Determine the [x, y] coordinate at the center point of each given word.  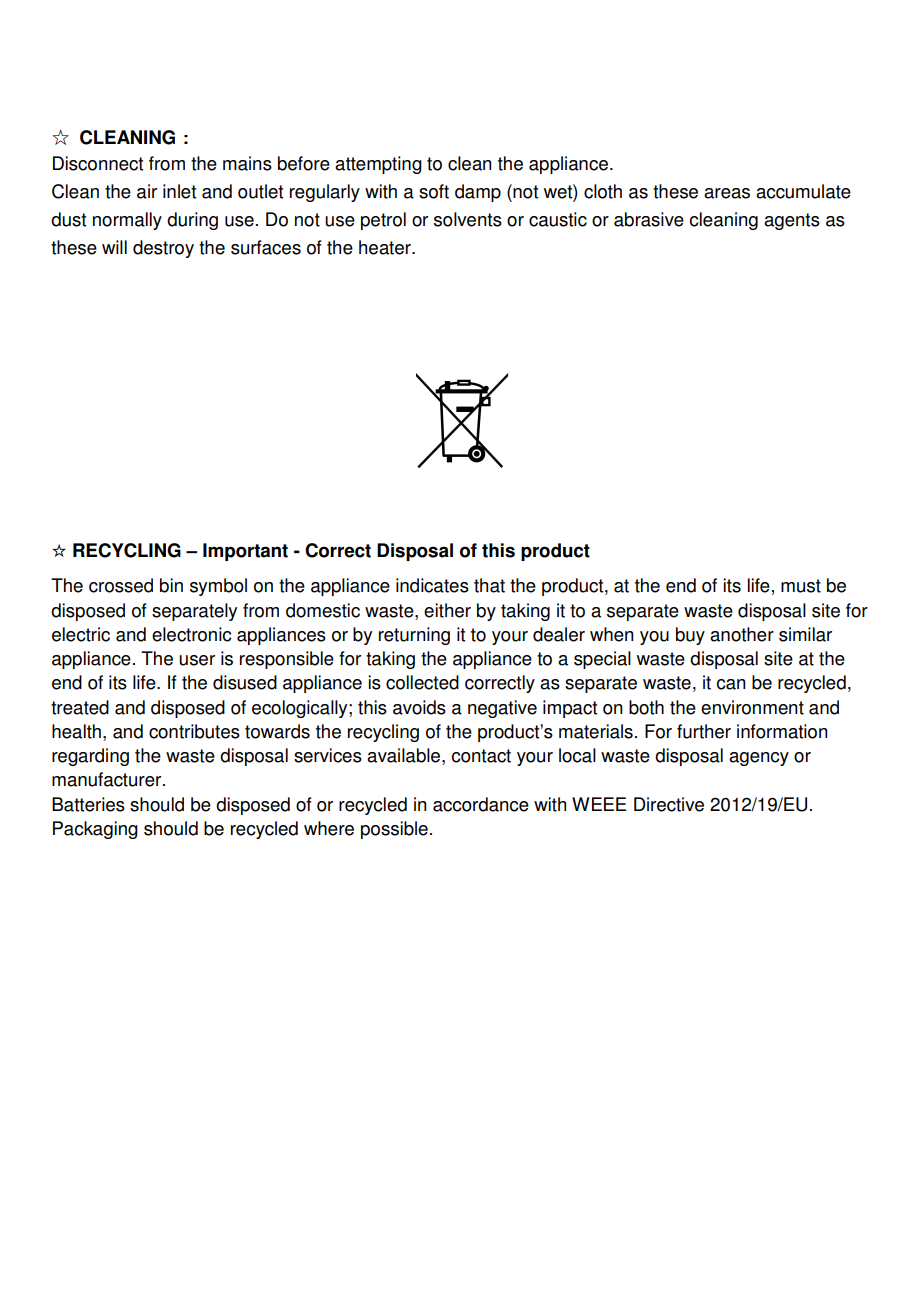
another [742, 634]
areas [727, 193]
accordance [481, 804]
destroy [163, 249]
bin [171, 585]
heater [386, 247]
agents [792, 221]
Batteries [88, 804]
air [147, 191]
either [447, 610]
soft [434, 191]
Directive [669, 804]
